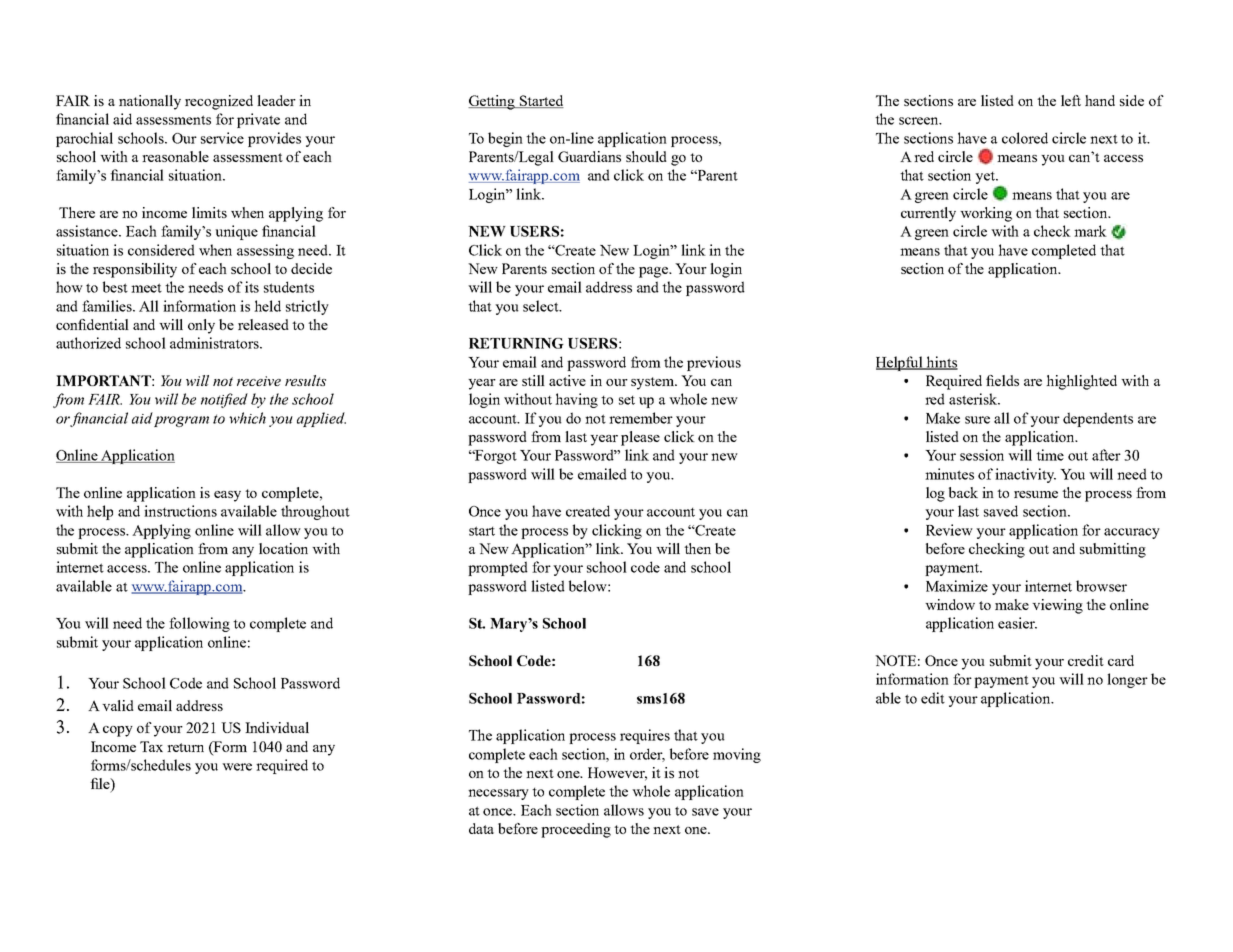 The image size is (1233, 952). What do you see at coordinates (1025, 475) in the image?
I see `inactivity` at bounding box center [1025, 475].
